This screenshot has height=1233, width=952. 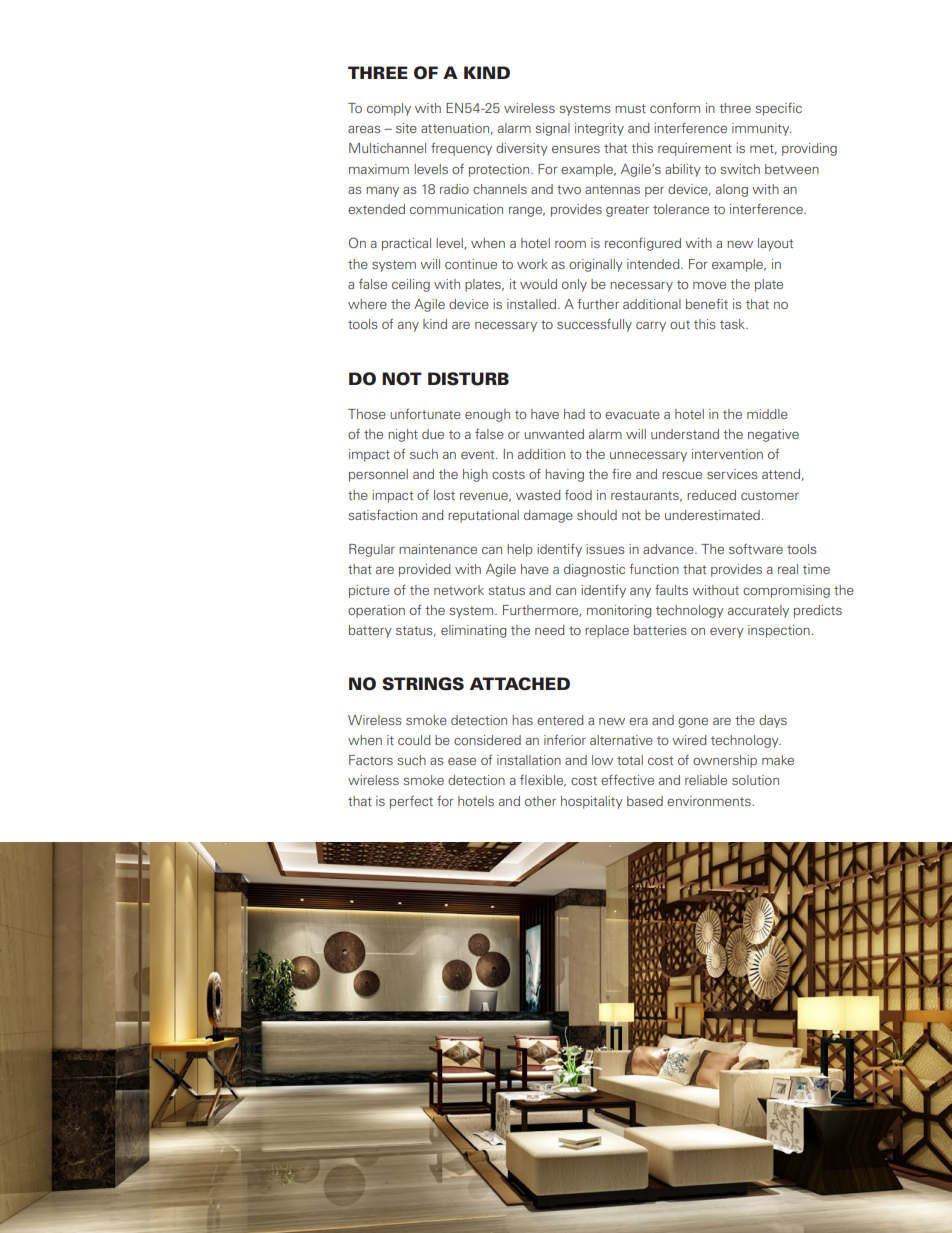 I want to click on immunity, so click(x=762, y=129).
